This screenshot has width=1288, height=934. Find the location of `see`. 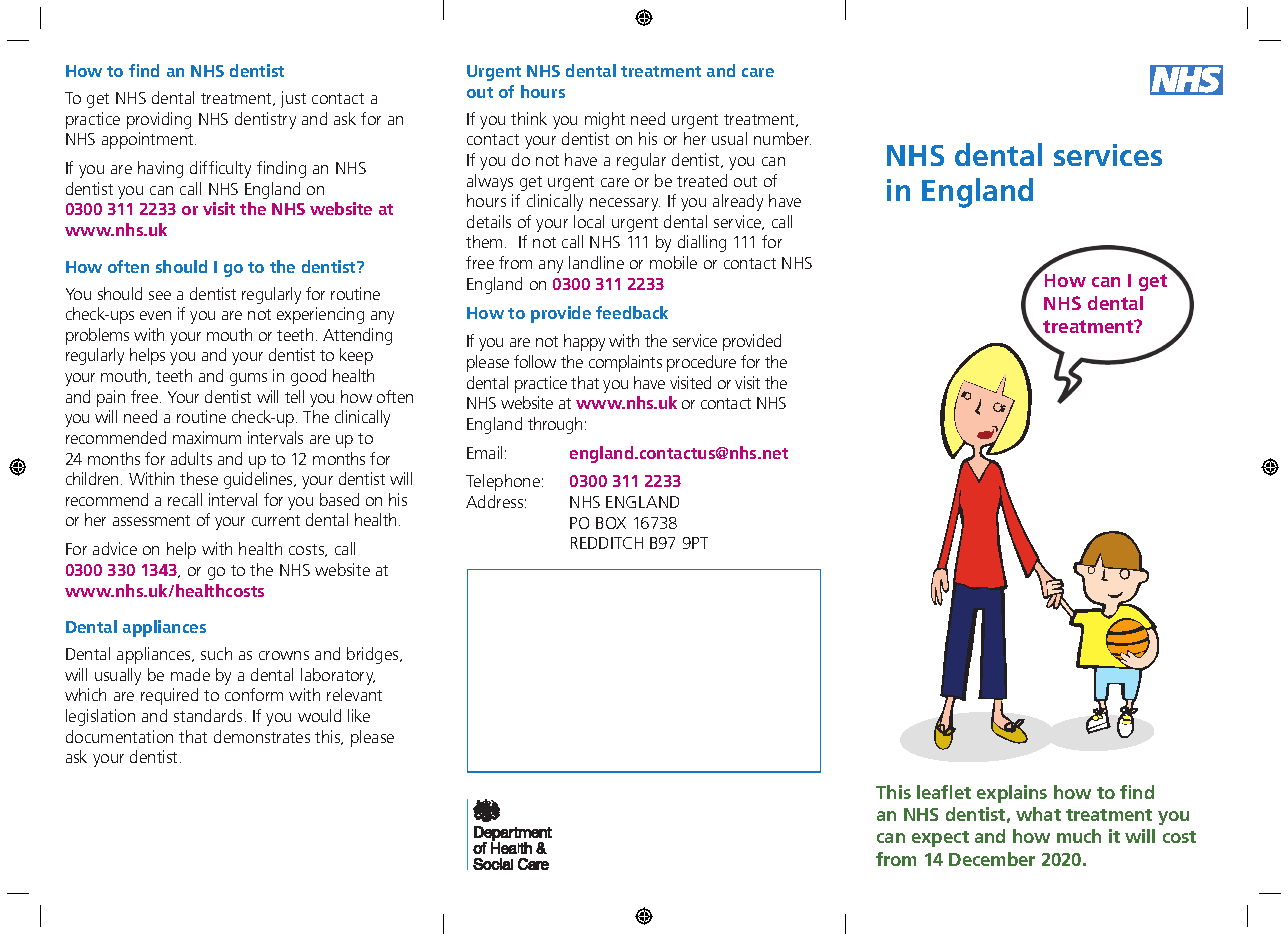

see is located at coordinates (160, 295).
